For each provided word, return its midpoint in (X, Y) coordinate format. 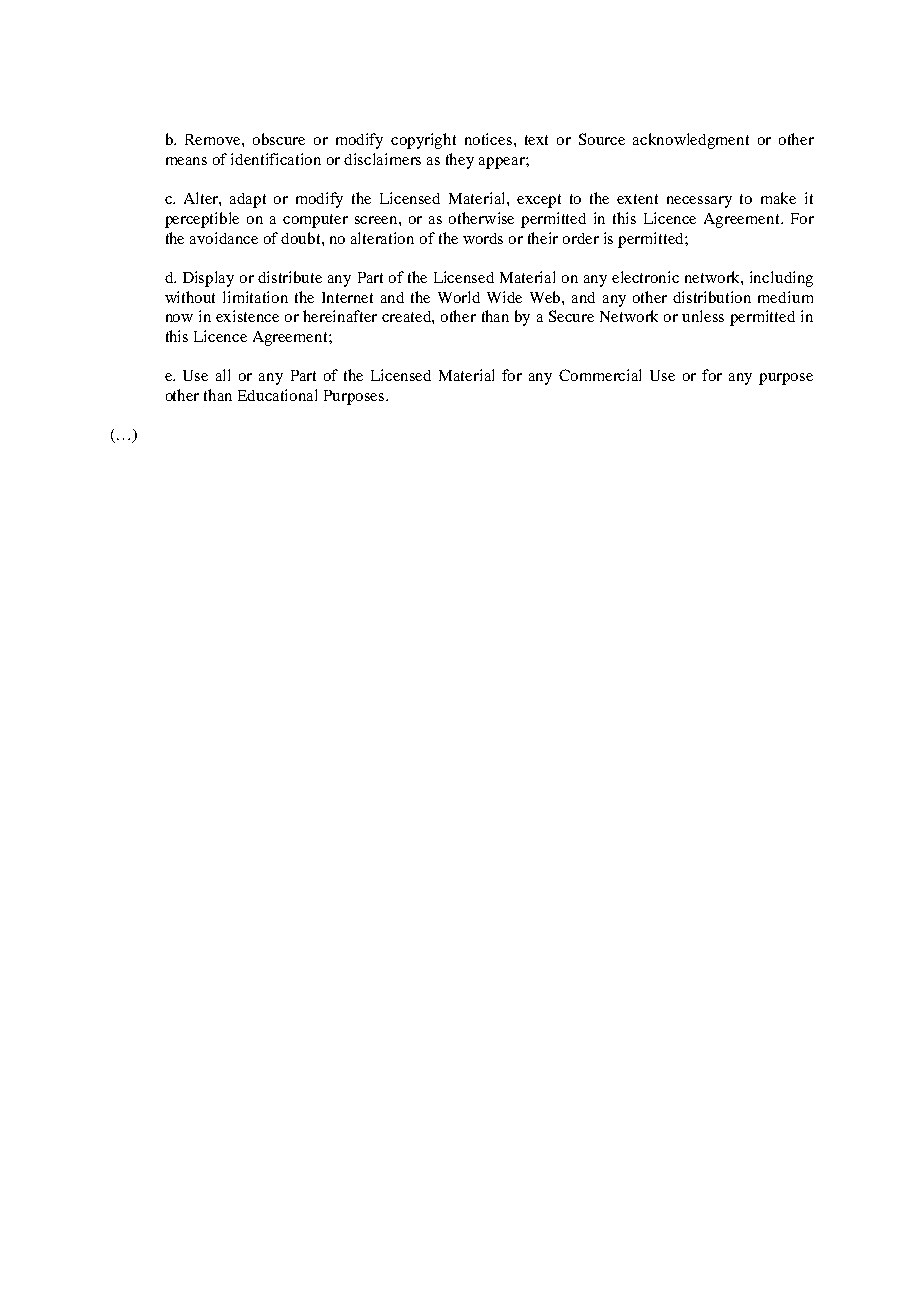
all (223, 375)
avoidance (224, 238)
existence (247, 316)
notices (490, 139)
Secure (571, 316)
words (483, 238)
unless (703, 316)
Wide (504, 297)
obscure (279, 139)
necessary (699, 202)
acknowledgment (691, 141)
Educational (277, 395)
